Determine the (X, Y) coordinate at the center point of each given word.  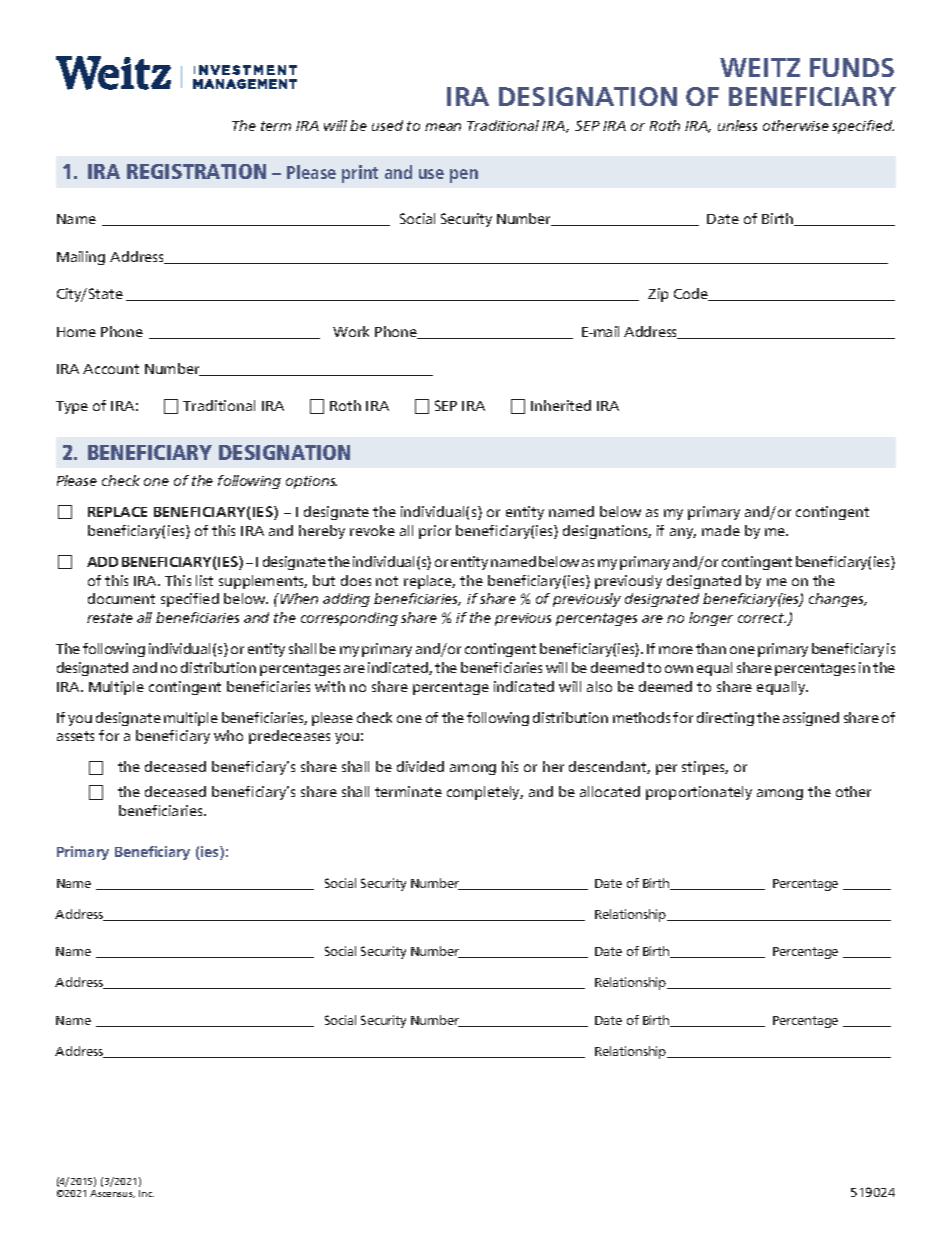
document (121, 598)
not (387, 581)
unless (737, 125)
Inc (146, 1193)
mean (443, 127)
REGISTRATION (196, 171)
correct (762, 618)
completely (485, 793)
